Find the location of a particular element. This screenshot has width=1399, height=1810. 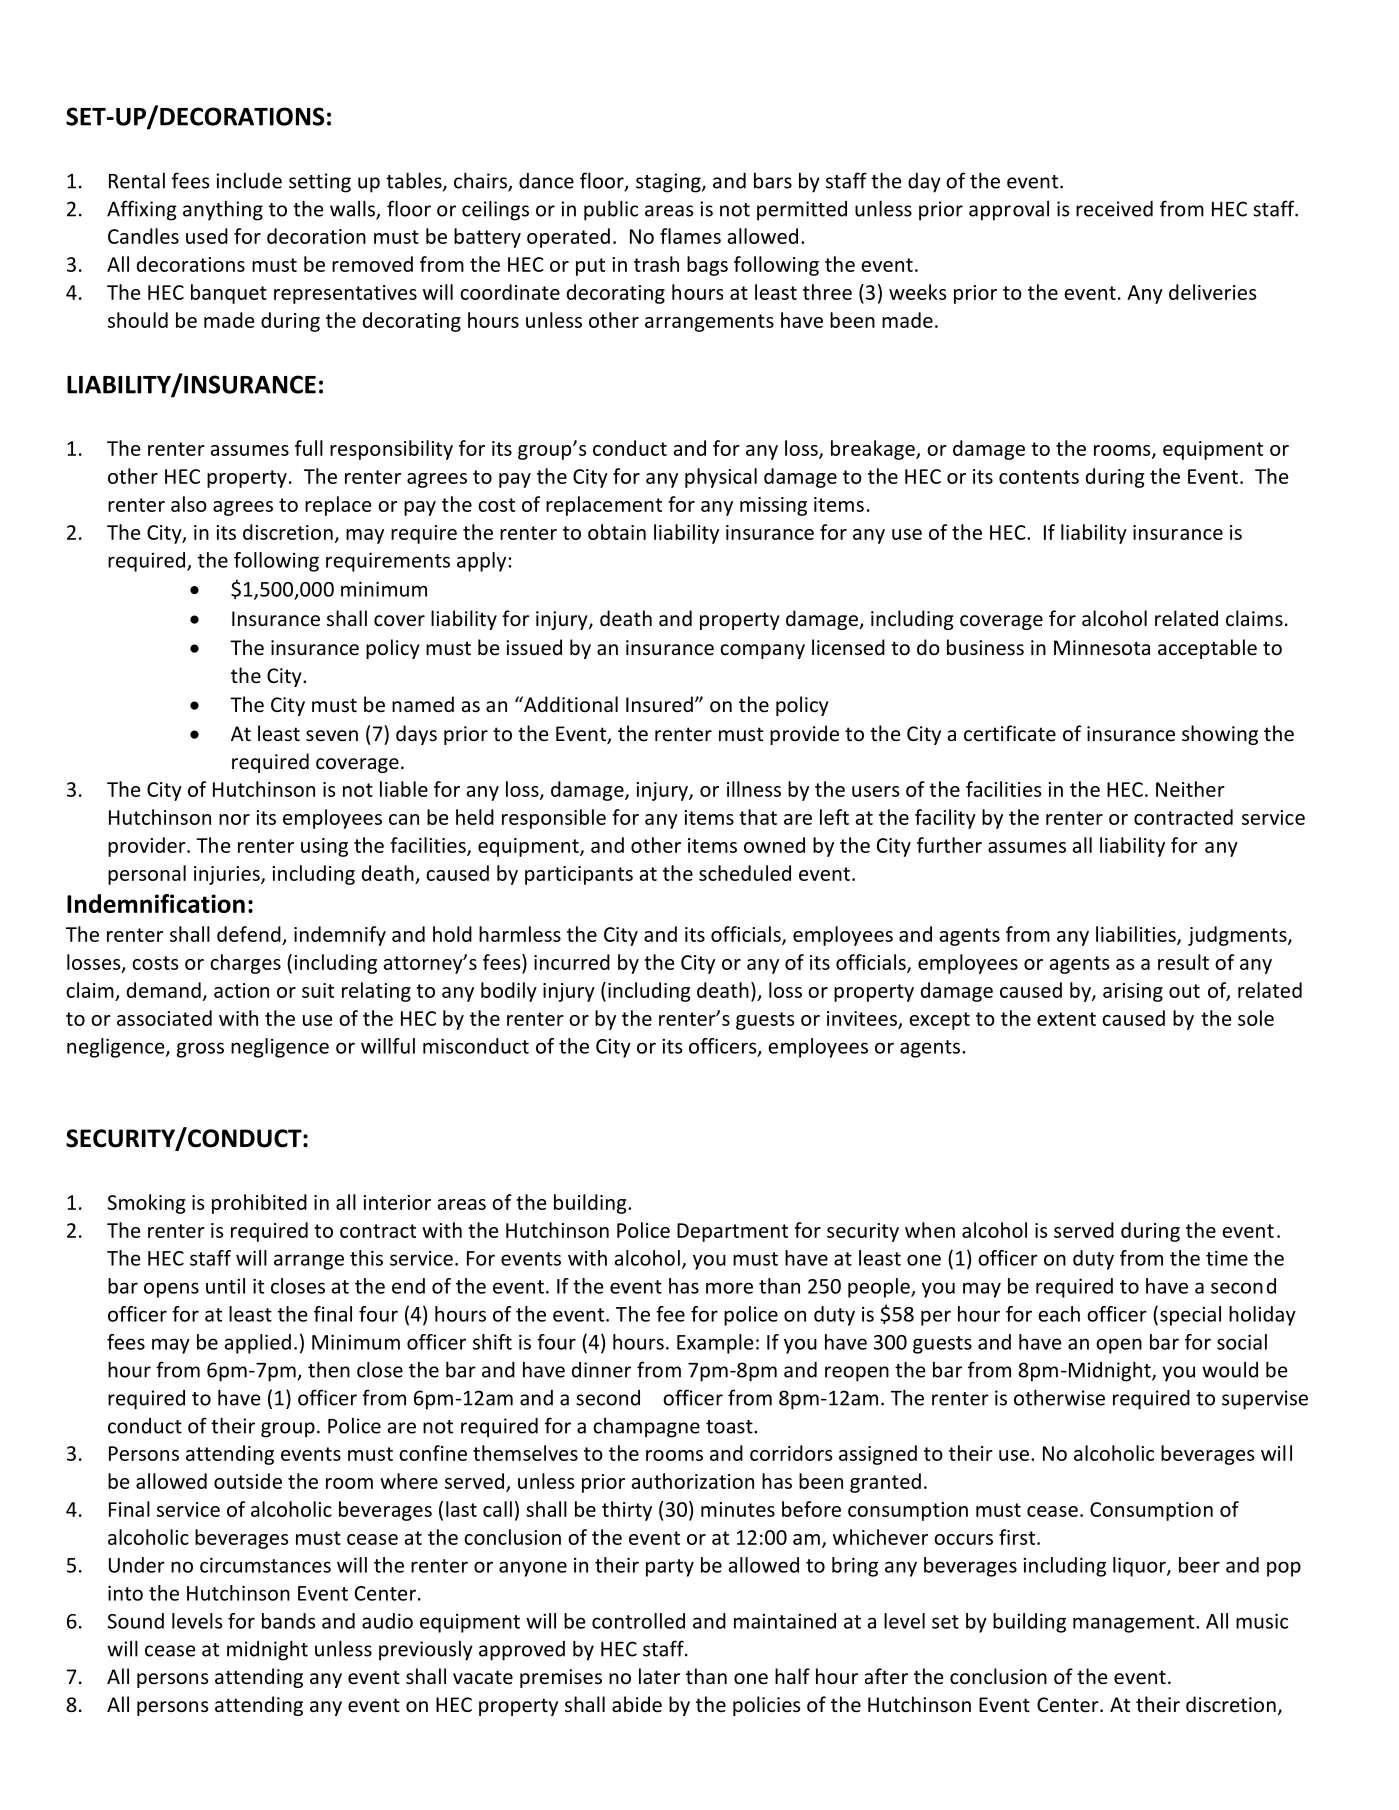

bands is located at coordinates (289, 1621).
